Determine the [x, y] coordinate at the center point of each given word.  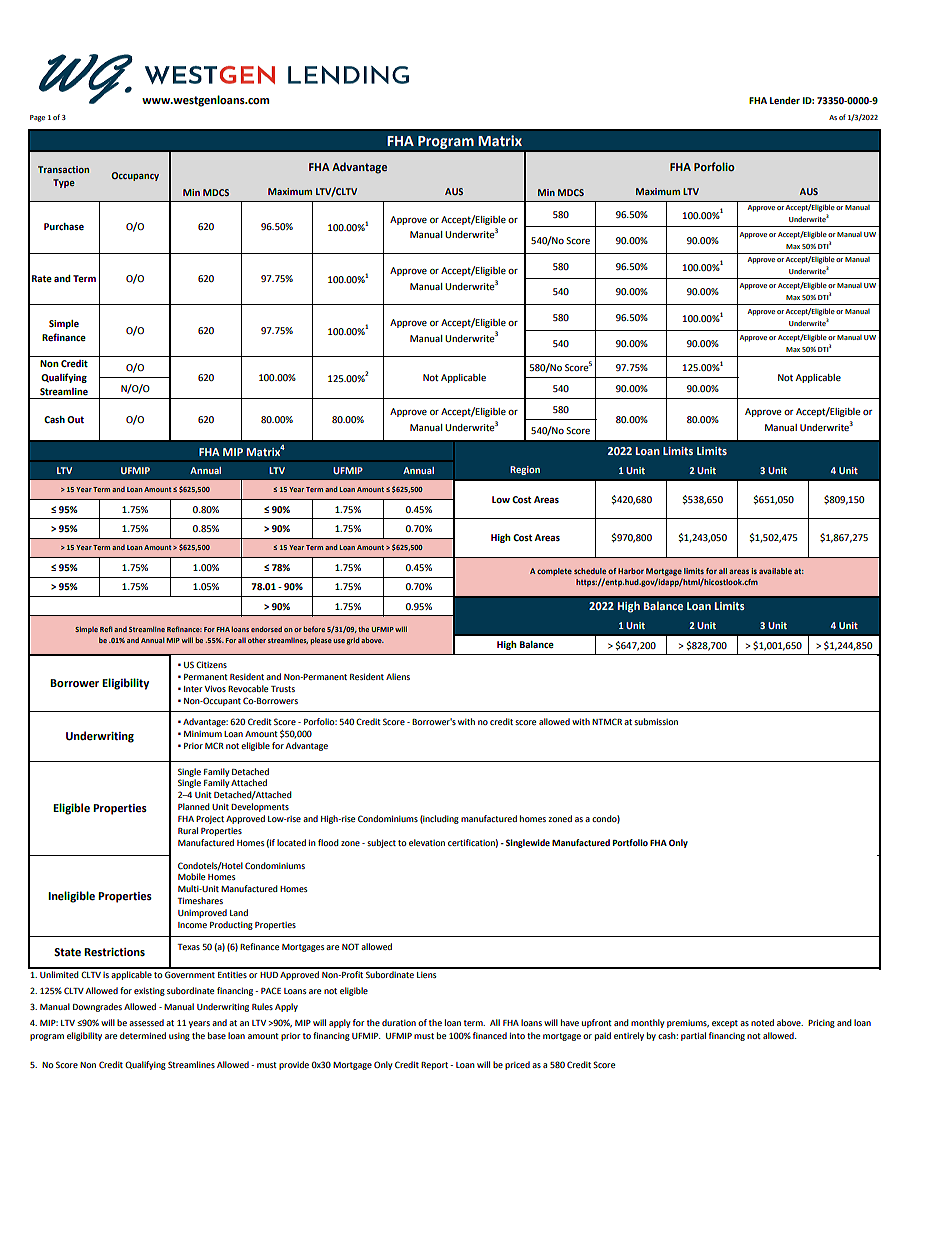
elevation [427, 842]
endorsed [266, 629]
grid [353, 641]
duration [399, 1022]
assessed [146, 1022]
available [775, 571]
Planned [194, 806]
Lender [785, 100]
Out [75, 419]
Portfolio [630, 842]
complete [554, 572]
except [725, 1024]
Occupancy [135, 176]
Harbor [631, 571]
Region [525, 470]
